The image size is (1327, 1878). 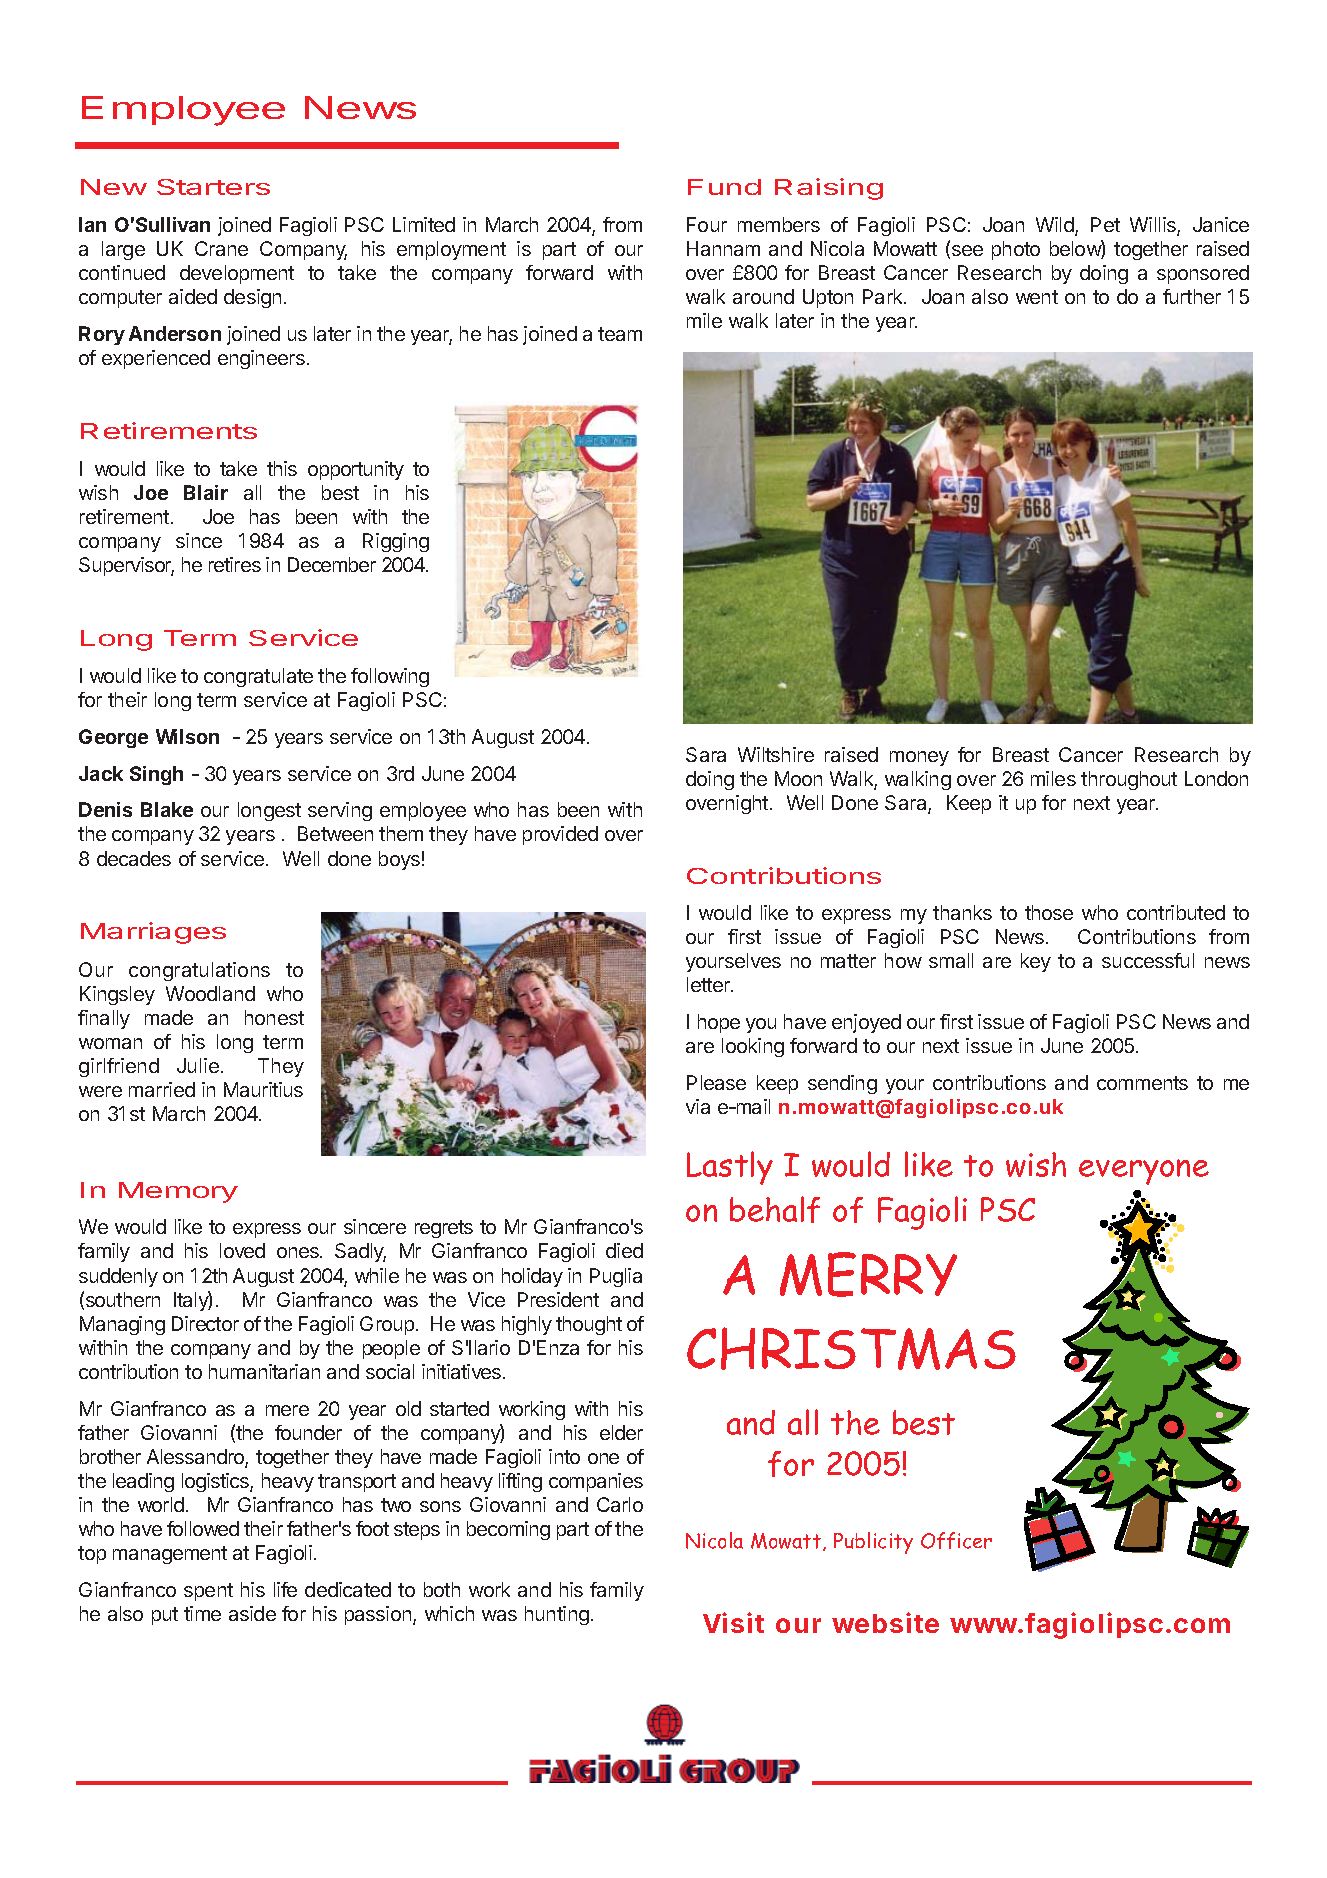 I want to click on comments, so click(x=1142, y=1083).
